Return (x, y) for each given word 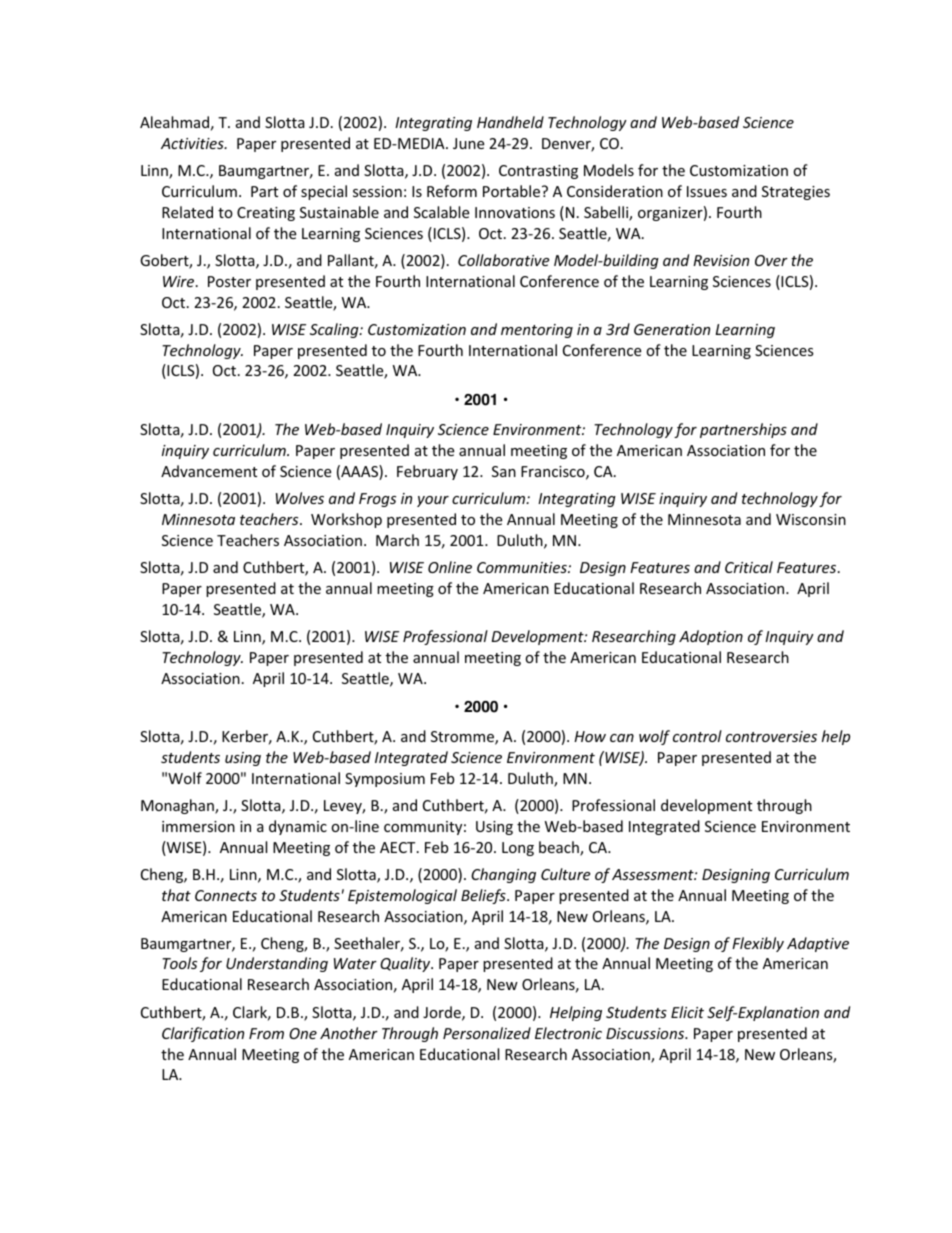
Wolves (300, 498)
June (468, 143)
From (266, 1033)
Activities (193, 143)
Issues (707, 191)
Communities (523, 567)
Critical (749, 567)
